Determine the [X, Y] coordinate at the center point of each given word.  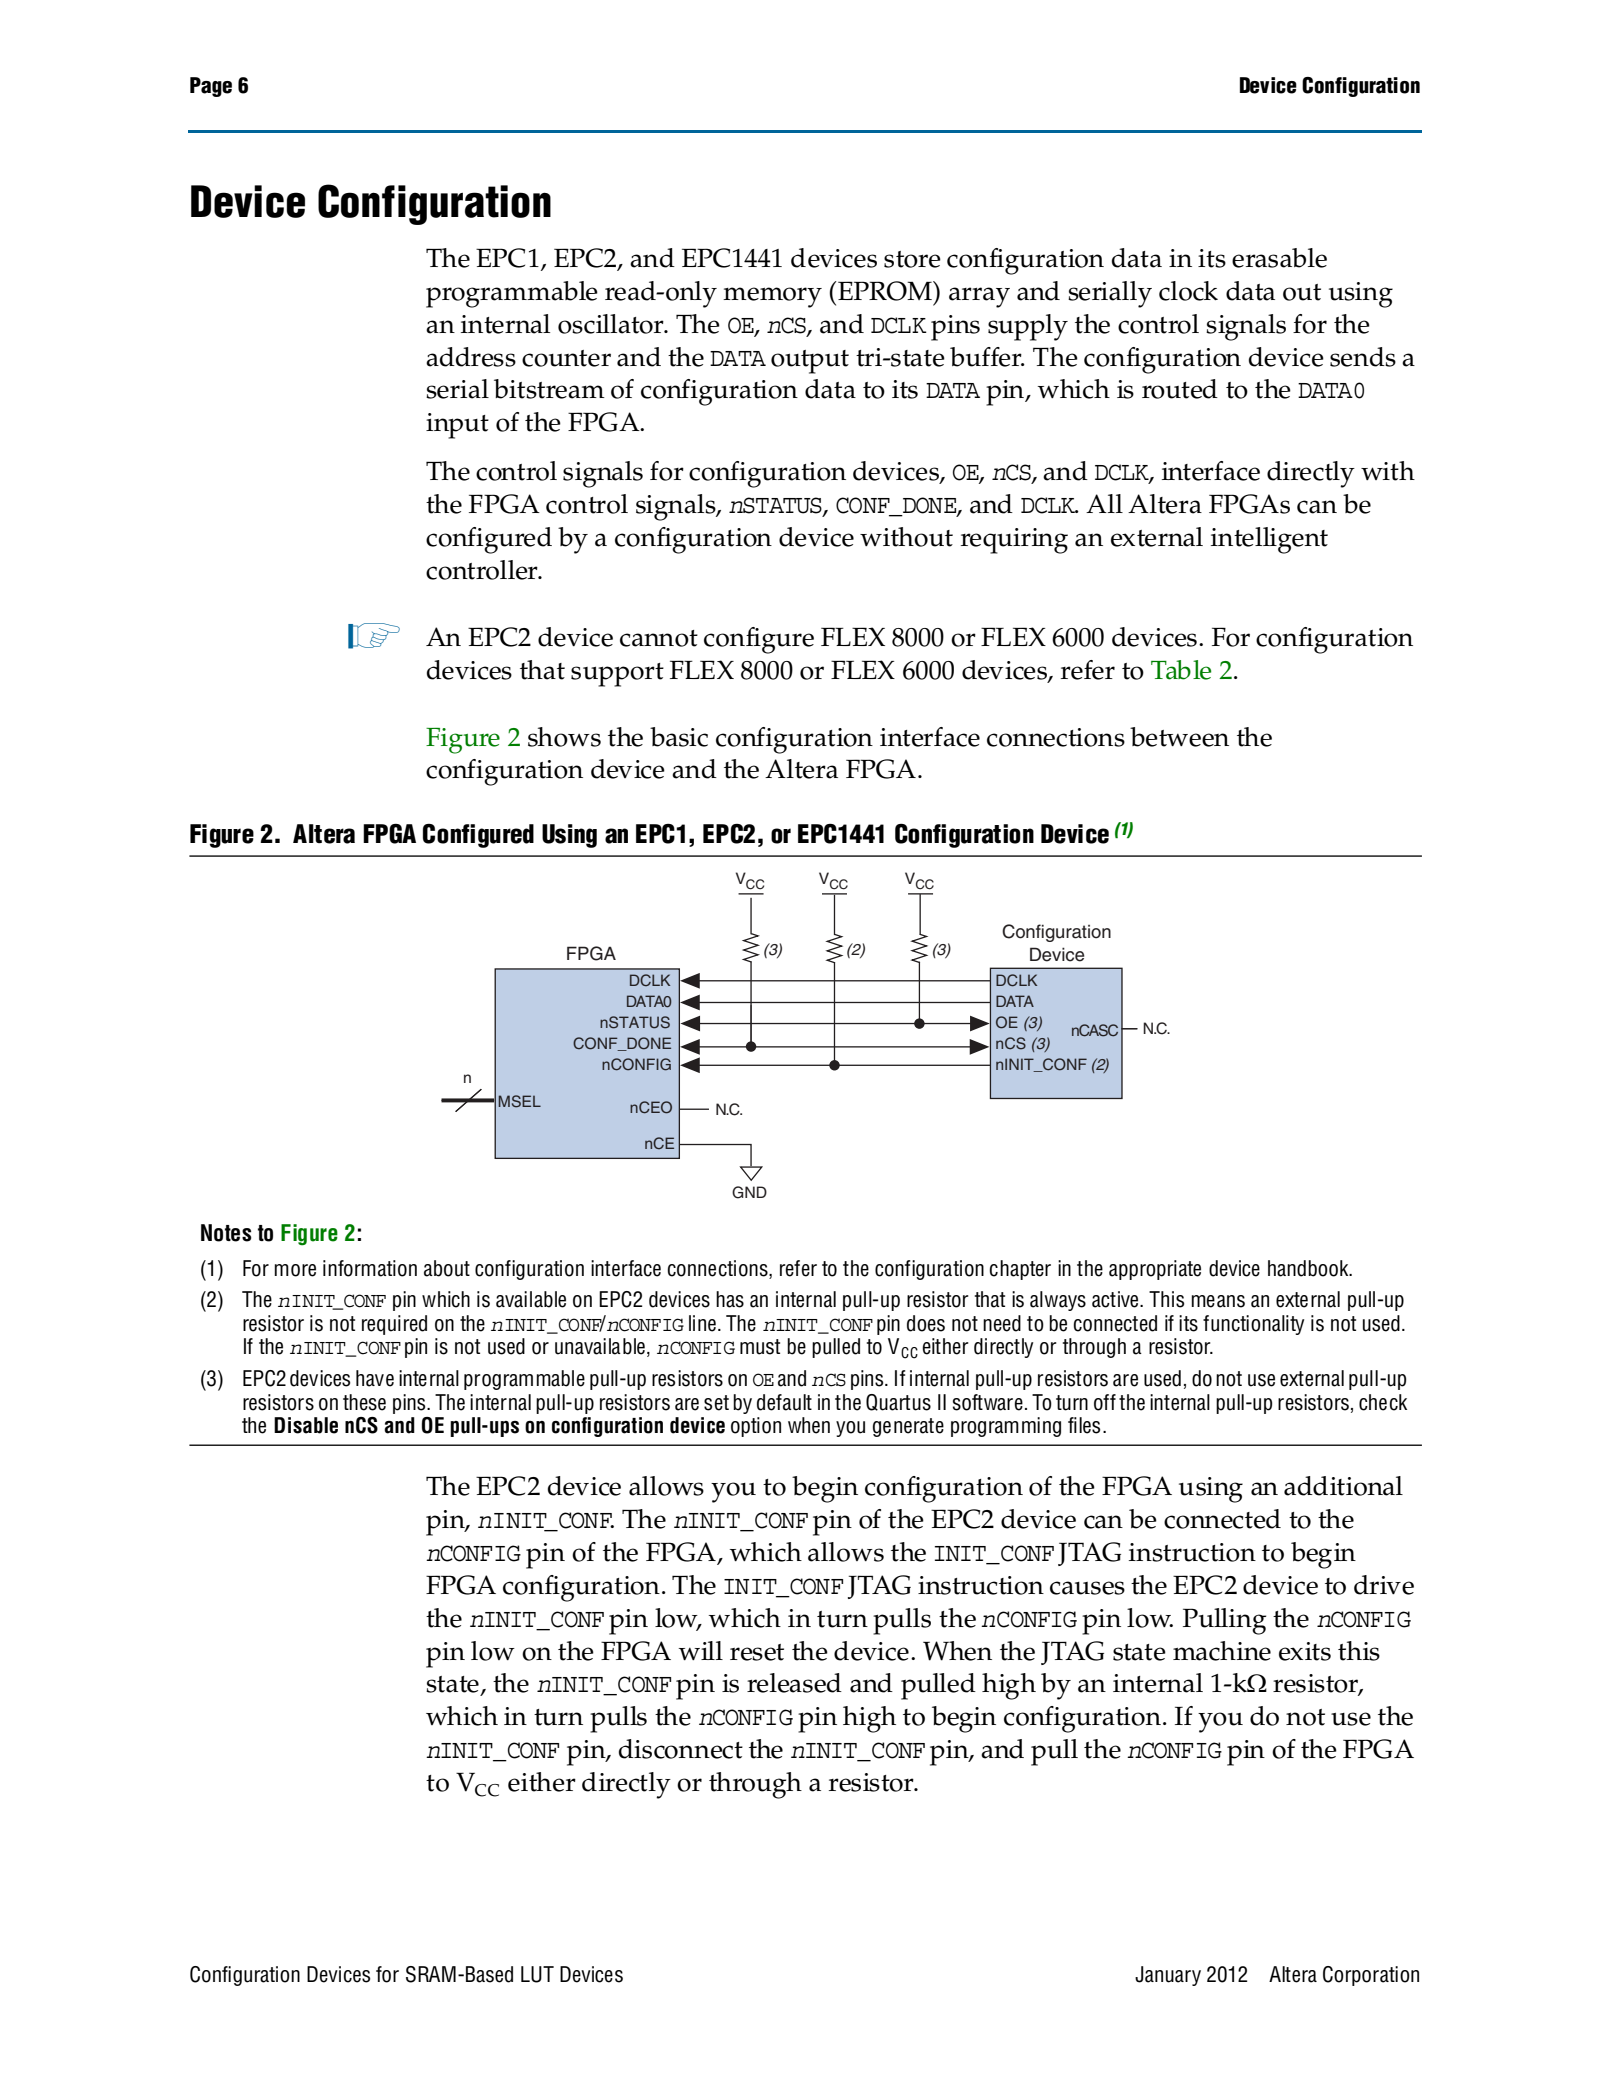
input [457, 426]
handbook [1309, 1268]
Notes [226, 1233]
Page [211, 87]
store [912, 259]
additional [1343, 1486]
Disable [306, 1425]
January [1168, 1976]
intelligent [1269, 540]
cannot [659, 638]
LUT [537, 1974]
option [756, 1427]
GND [749, 1192]
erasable [1279, 258]
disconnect [681, 1749]
